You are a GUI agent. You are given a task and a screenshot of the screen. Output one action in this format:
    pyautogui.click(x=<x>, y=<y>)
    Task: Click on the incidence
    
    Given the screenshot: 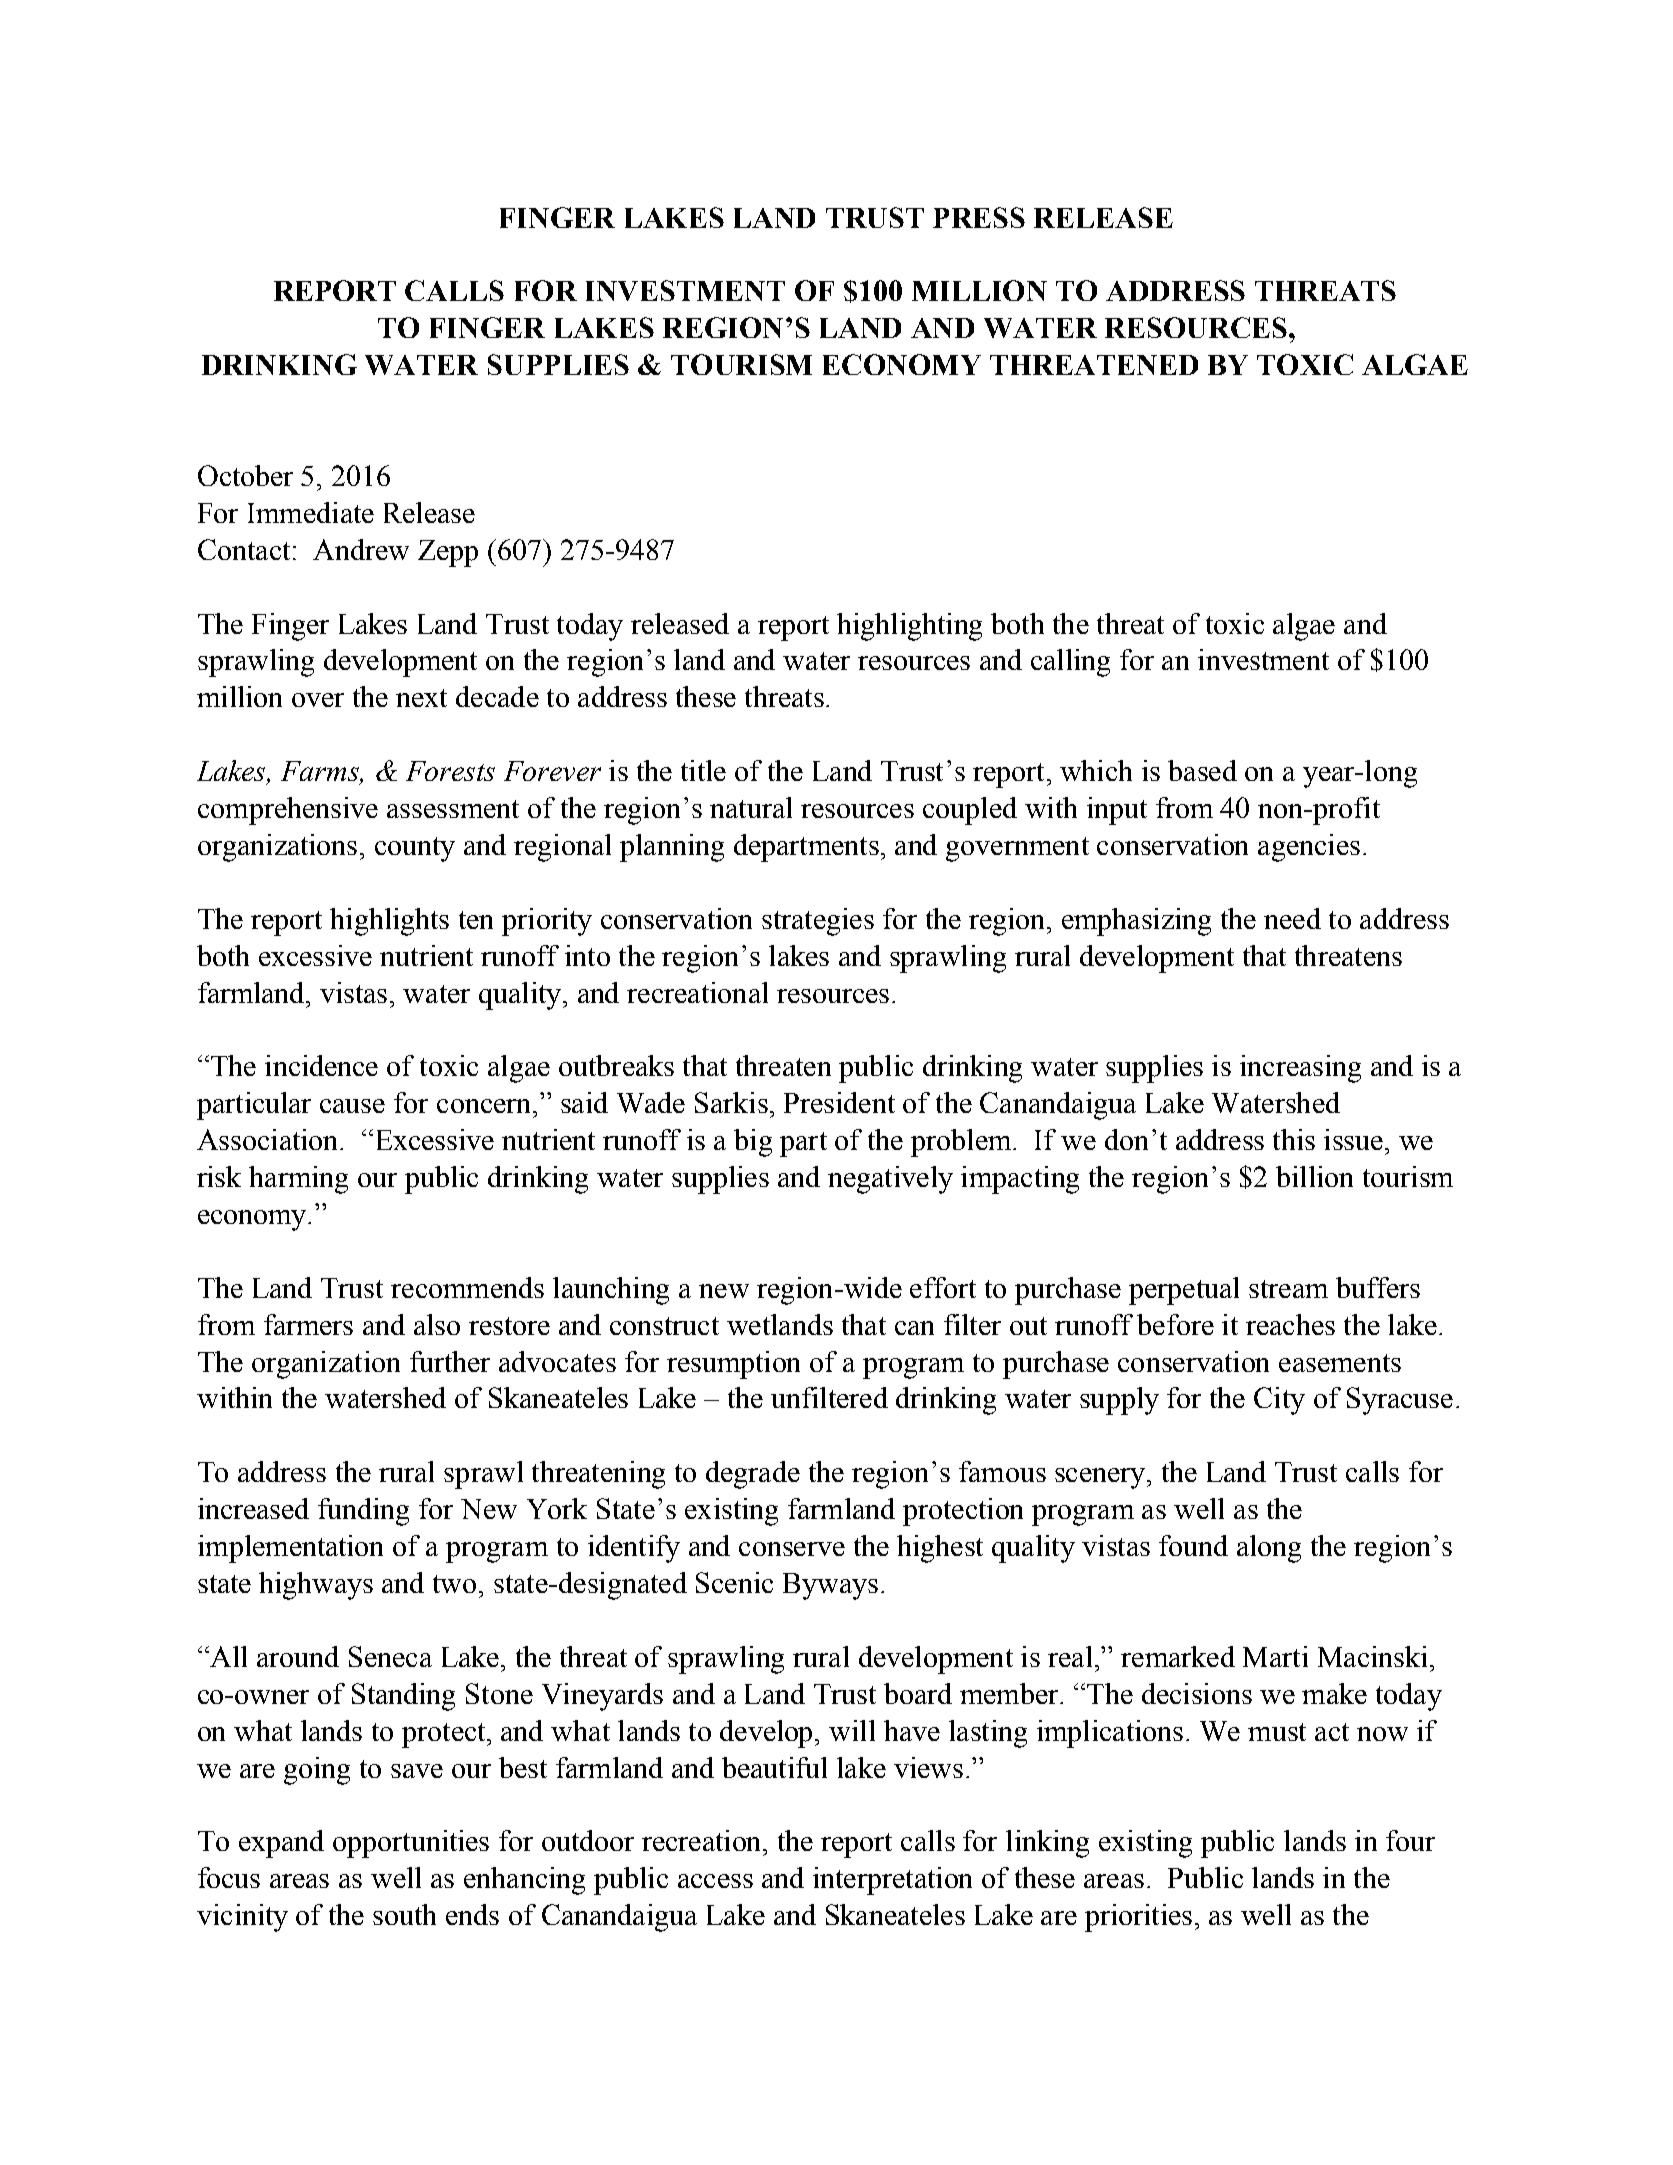 What is the action you would take?
    pyautogui.click(x=321, y=1065)
